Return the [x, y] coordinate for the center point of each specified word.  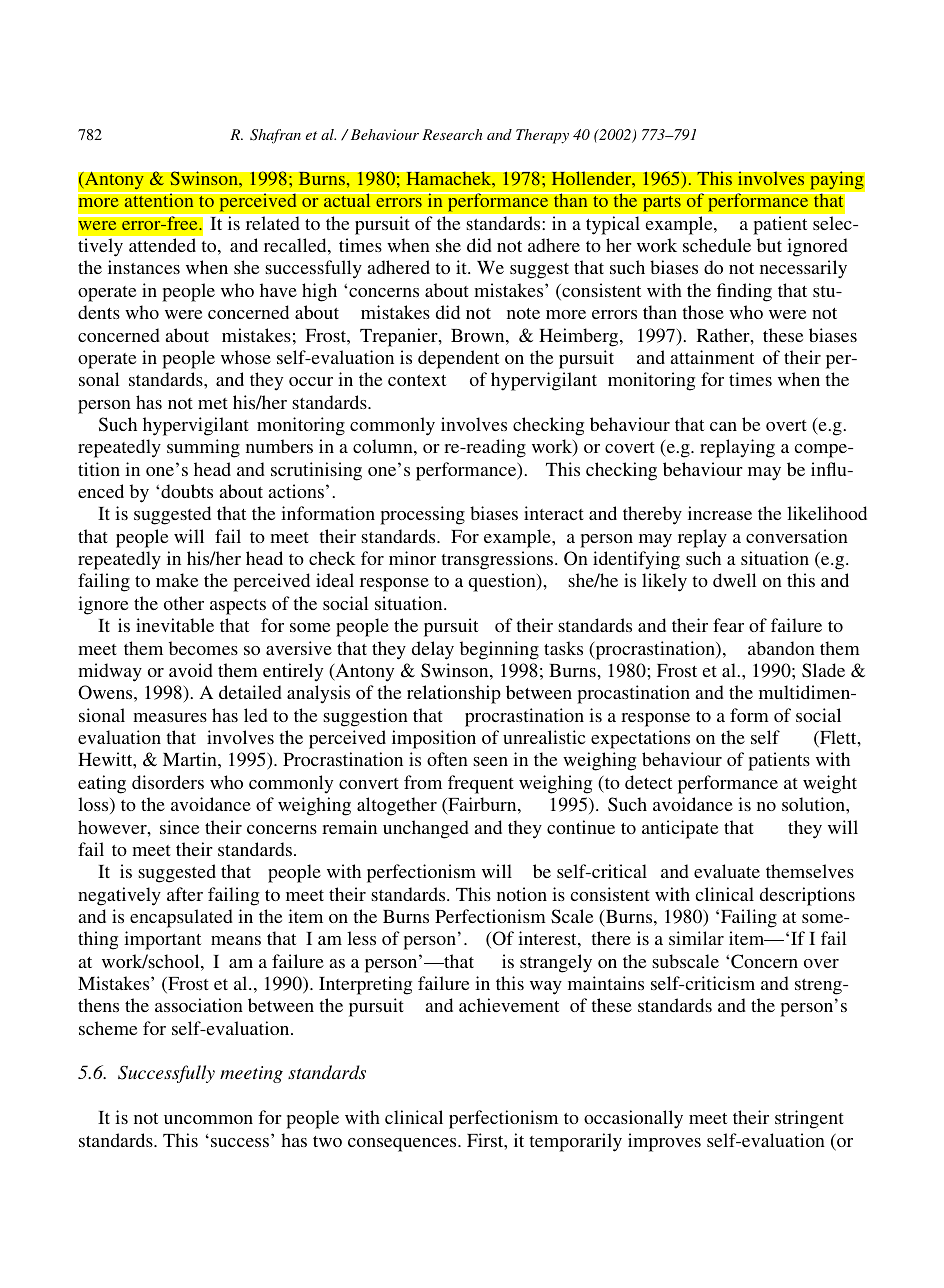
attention [159, 199]
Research [452, 134]
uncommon [208, 1119]
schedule [717, 245]
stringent [809, 1119]
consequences [403, 1145]
